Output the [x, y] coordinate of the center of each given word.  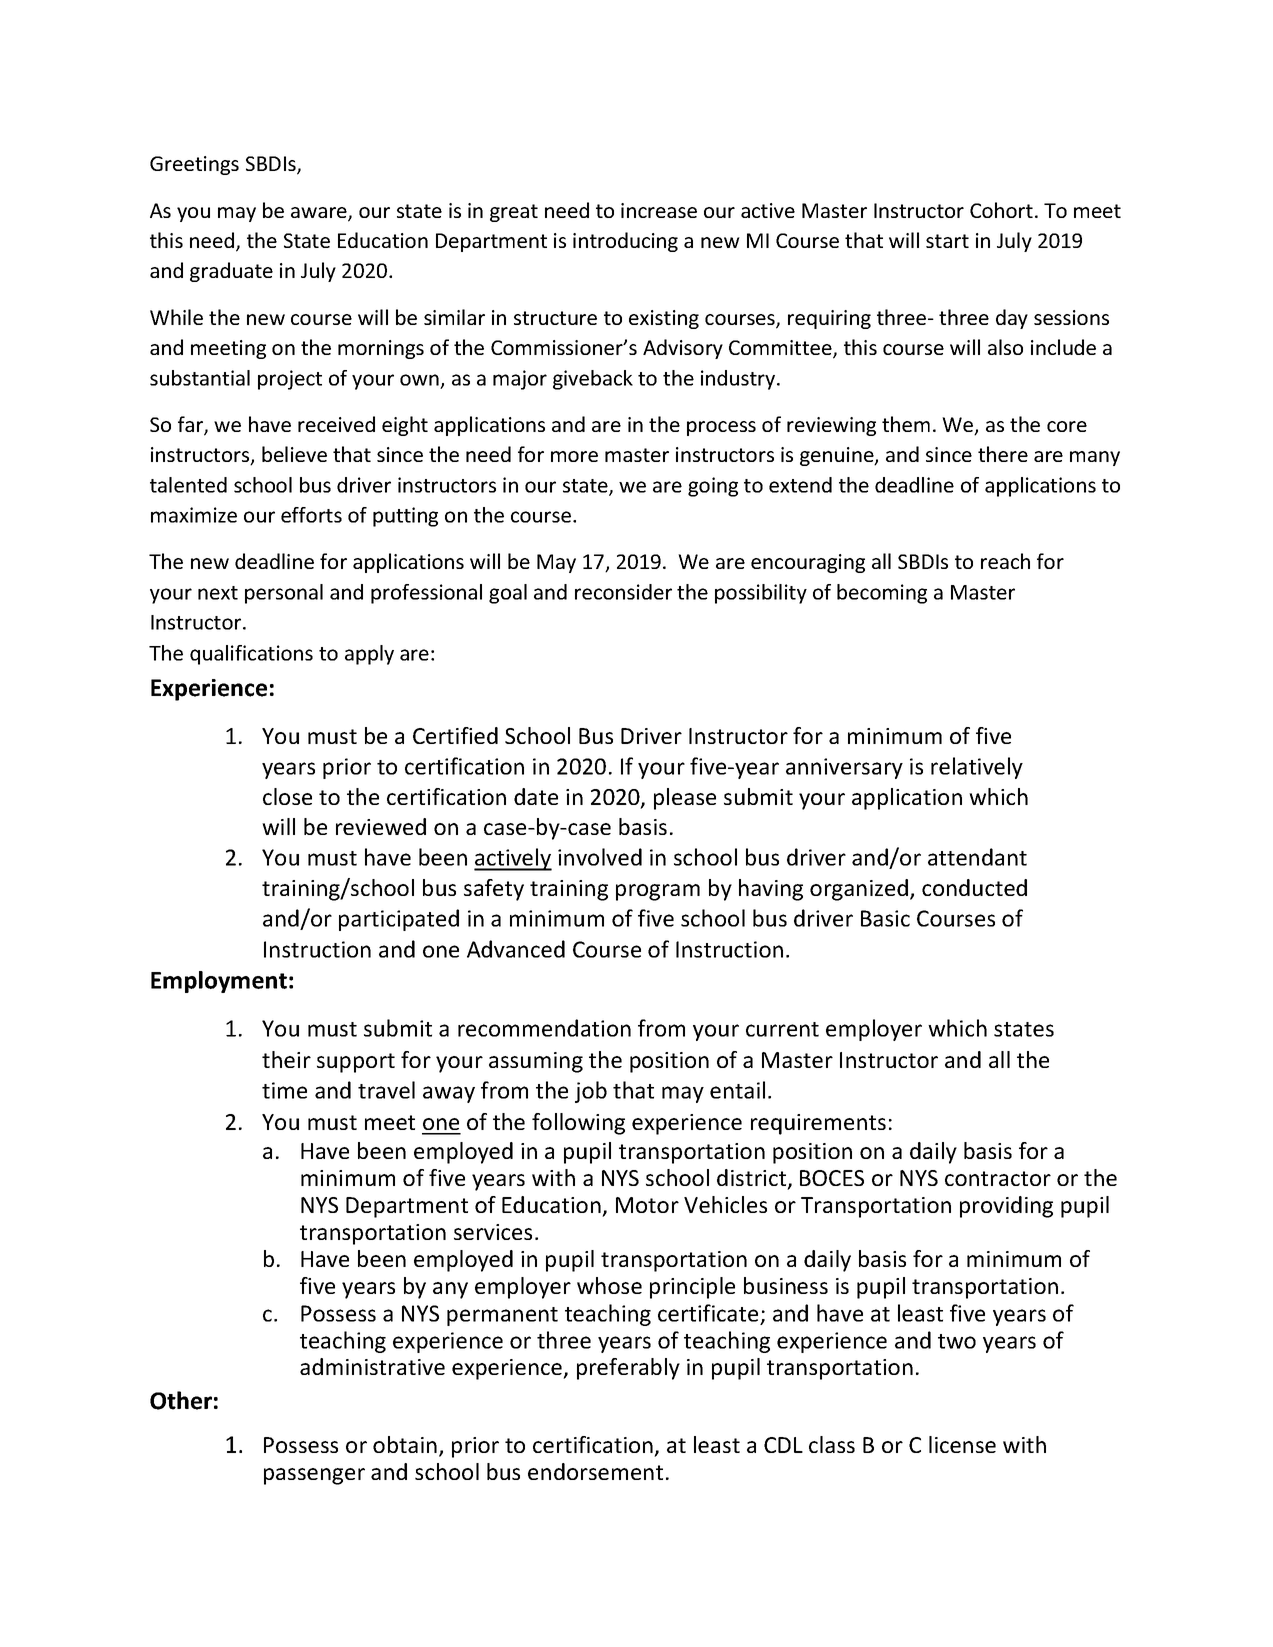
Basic [885, 918]
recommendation [544, 1028]
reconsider [623, 592]
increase [659, 210]
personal [284, 594]
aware [320, 214]
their [286, 1059]
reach [1005, 561]
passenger [314, 1476]
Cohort [1001, 210]
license [962, 1444]
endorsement [595, 1471]
